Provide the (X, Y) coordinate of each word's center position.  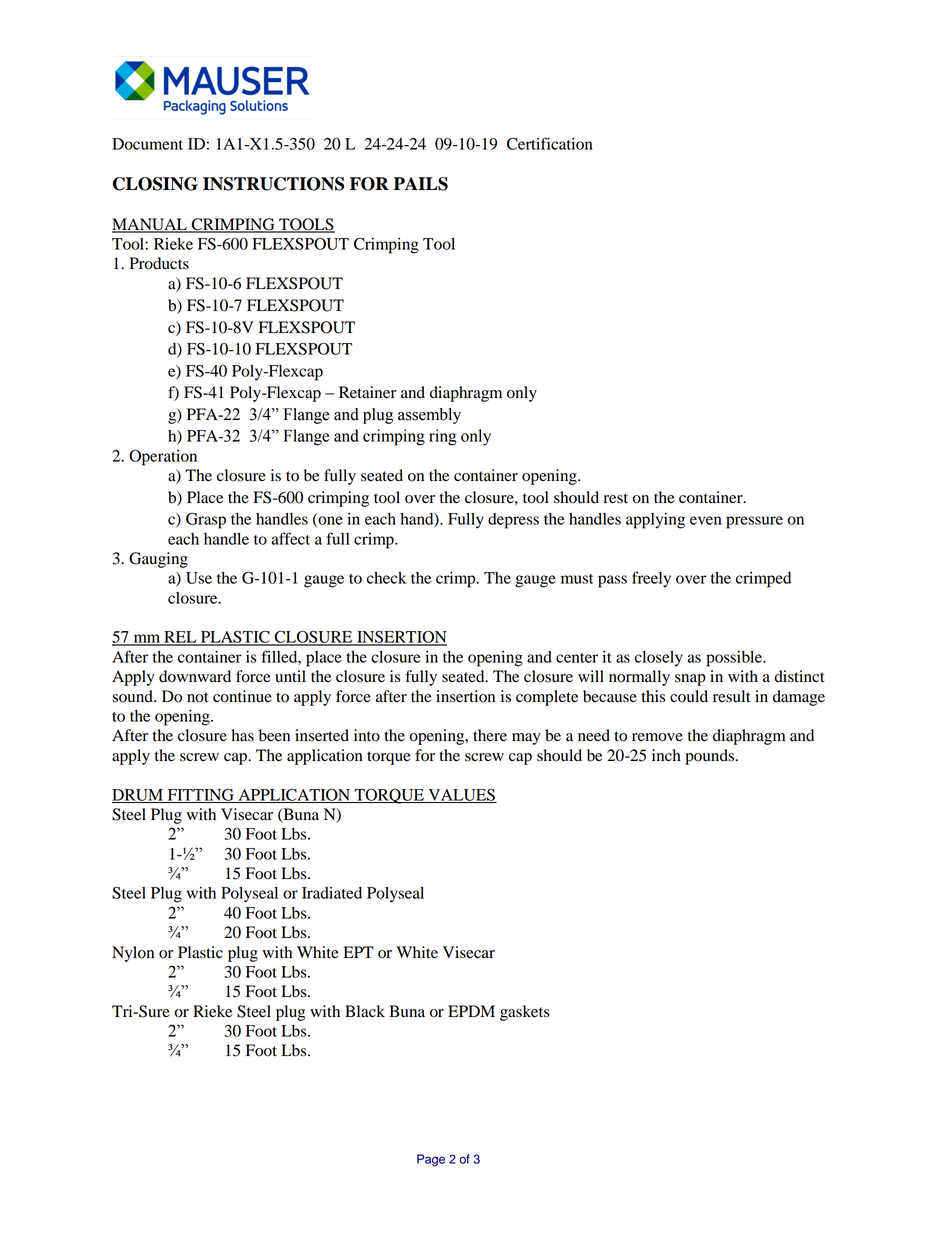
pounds (711, 757)
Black (365, 1011)
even (706, 520)
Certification (550, 143)
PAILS (421, 184)
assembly (429, 416)
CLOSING (155, 184)
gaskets (525, 1013)
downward (195, 676)
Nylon (133, 954)
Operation (163, 457)
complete (547, 698)
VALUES (461, 796)
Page (431, 1160)
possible (735, 659)
